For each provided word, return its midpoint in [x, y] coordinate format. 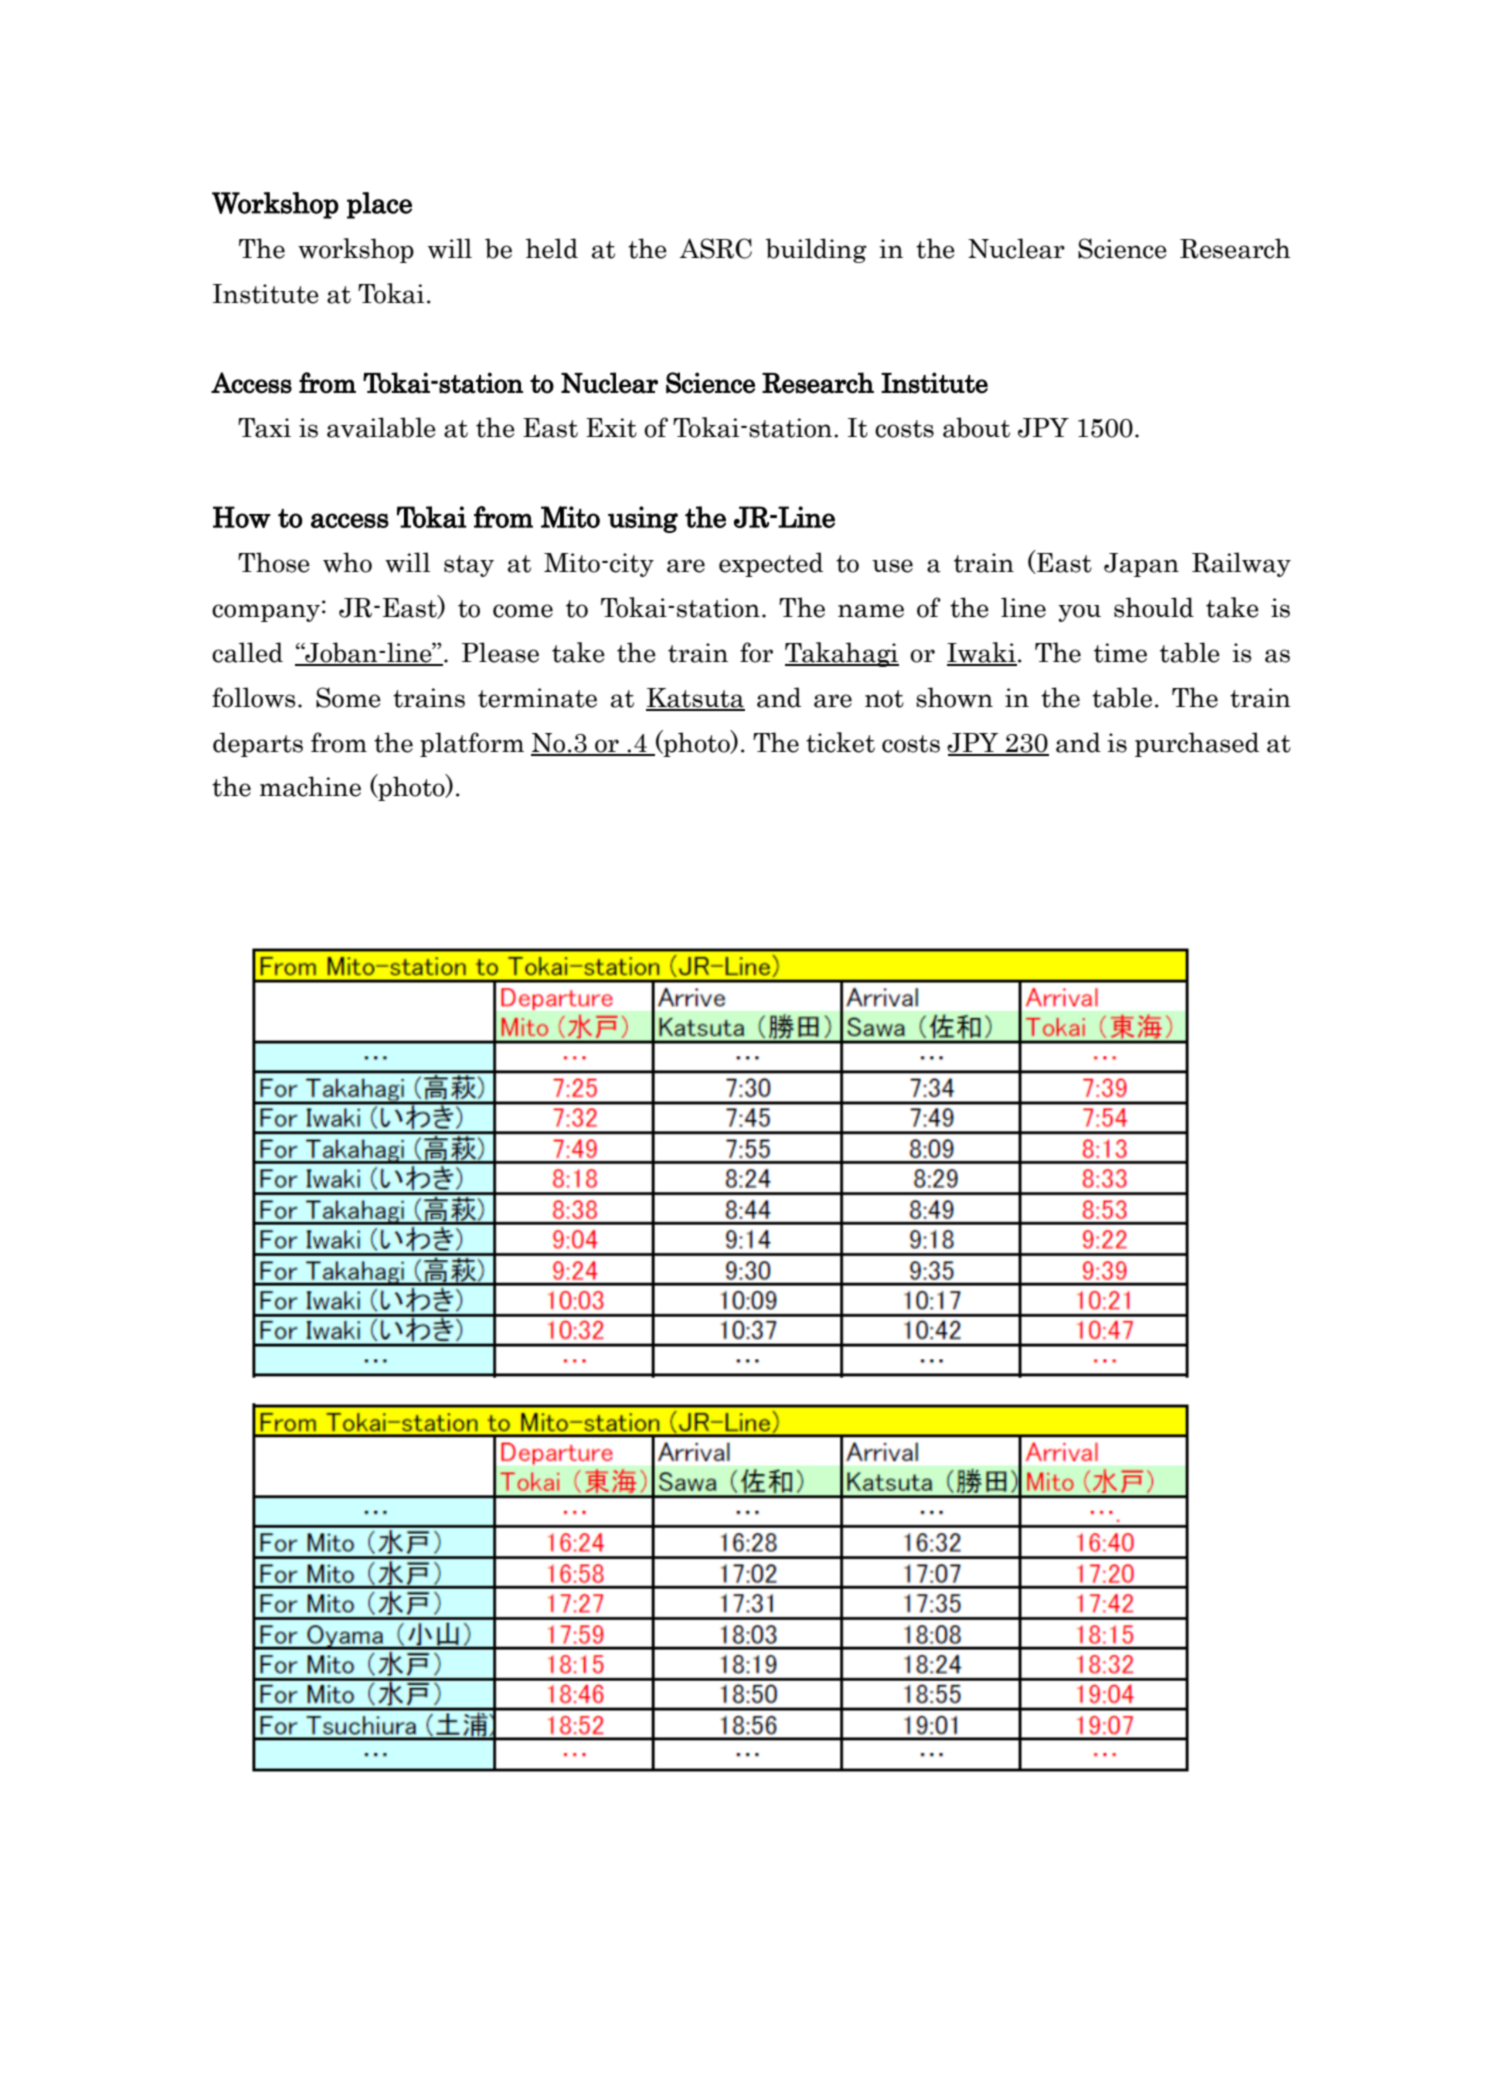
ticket [840, 742]
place [379, 205]
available [381, 427]
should [1154, 607]
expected [771, 564]
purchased [1197, 744]
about [976, 427]
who [347, 562]
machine [310, 786]
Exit [611, 428]
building [816, 250]
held [551, 248]
